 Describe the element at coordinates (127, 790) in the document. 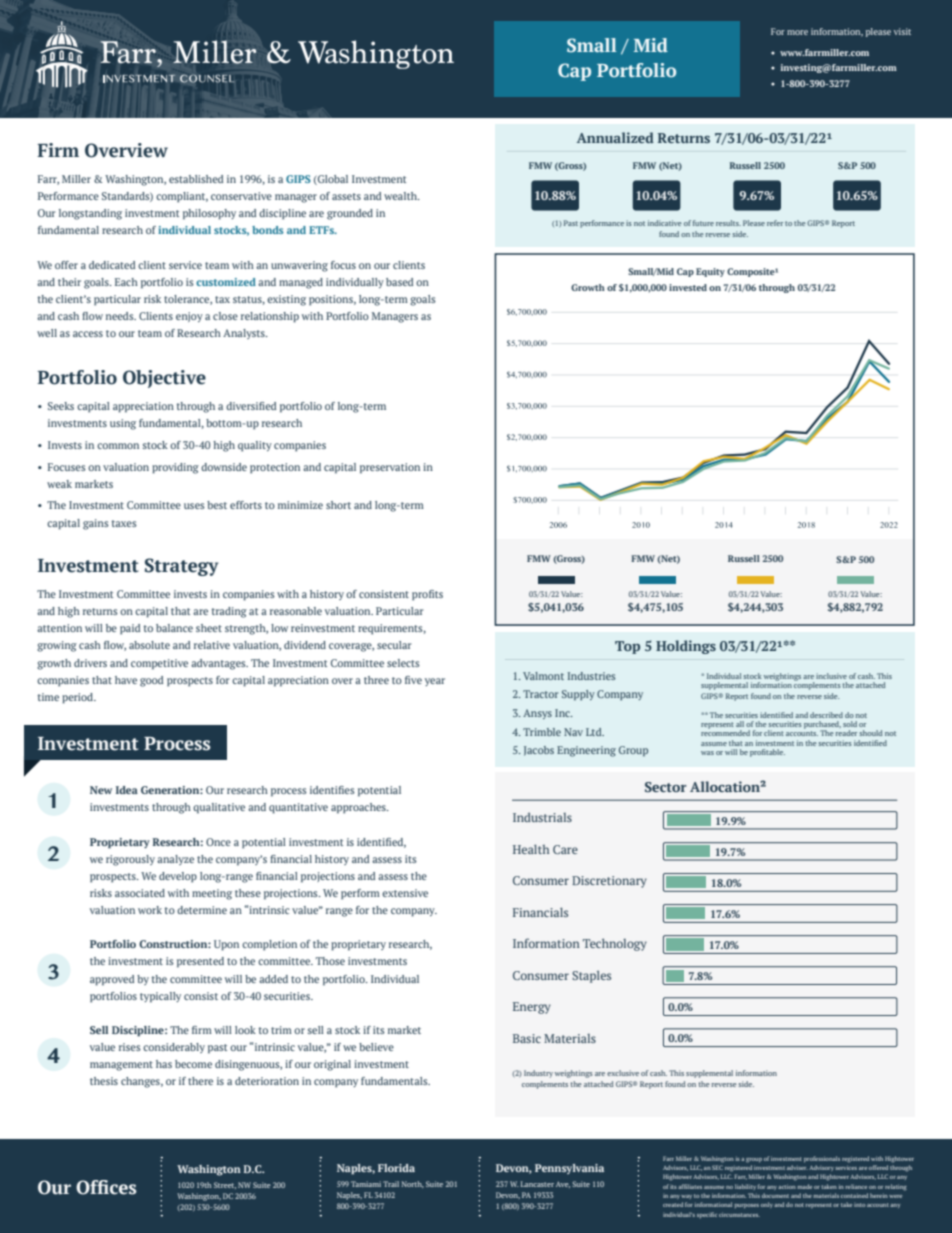

I see `Idea` at that location.
